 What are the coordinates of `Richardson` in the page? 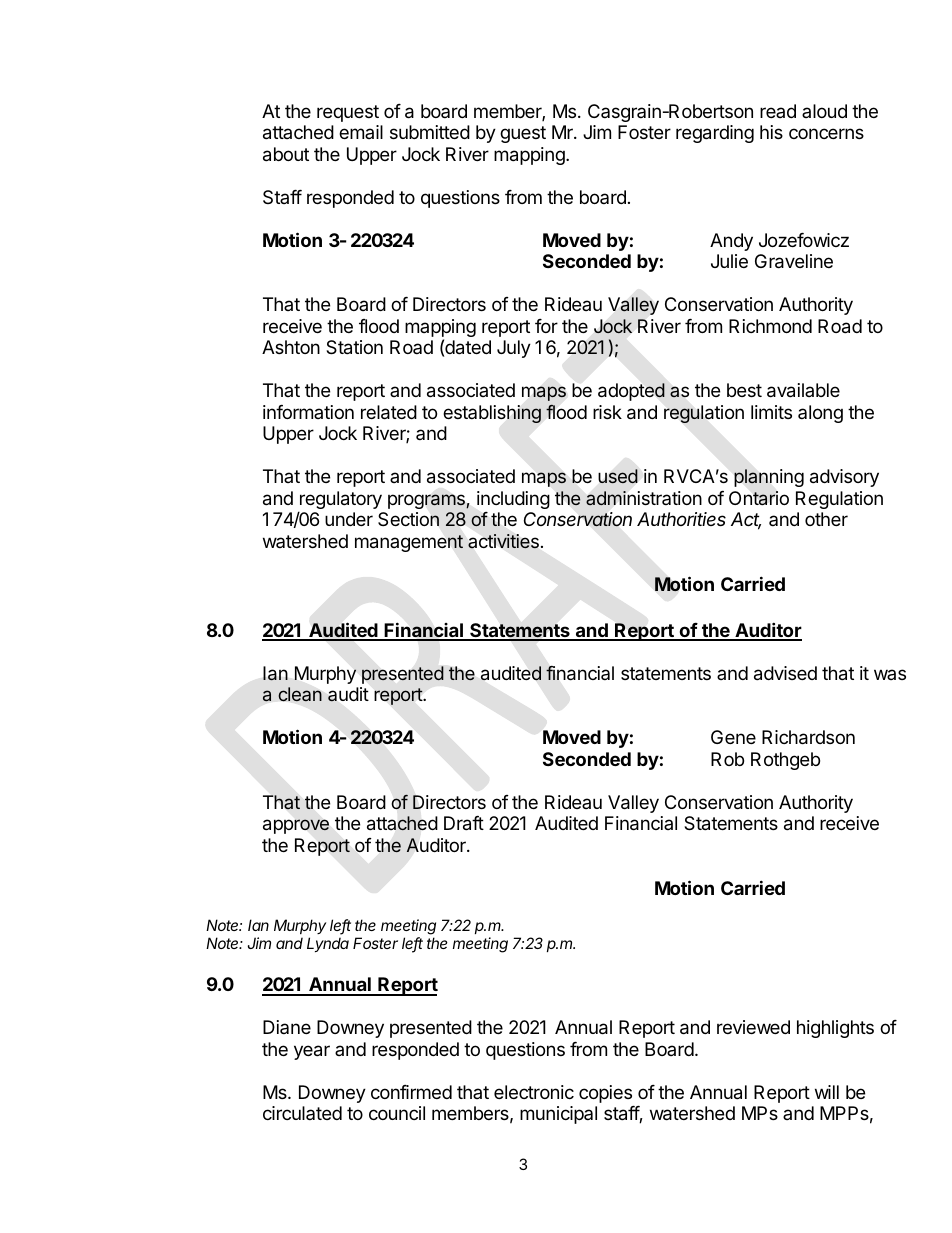 It's located at (808, 737).
